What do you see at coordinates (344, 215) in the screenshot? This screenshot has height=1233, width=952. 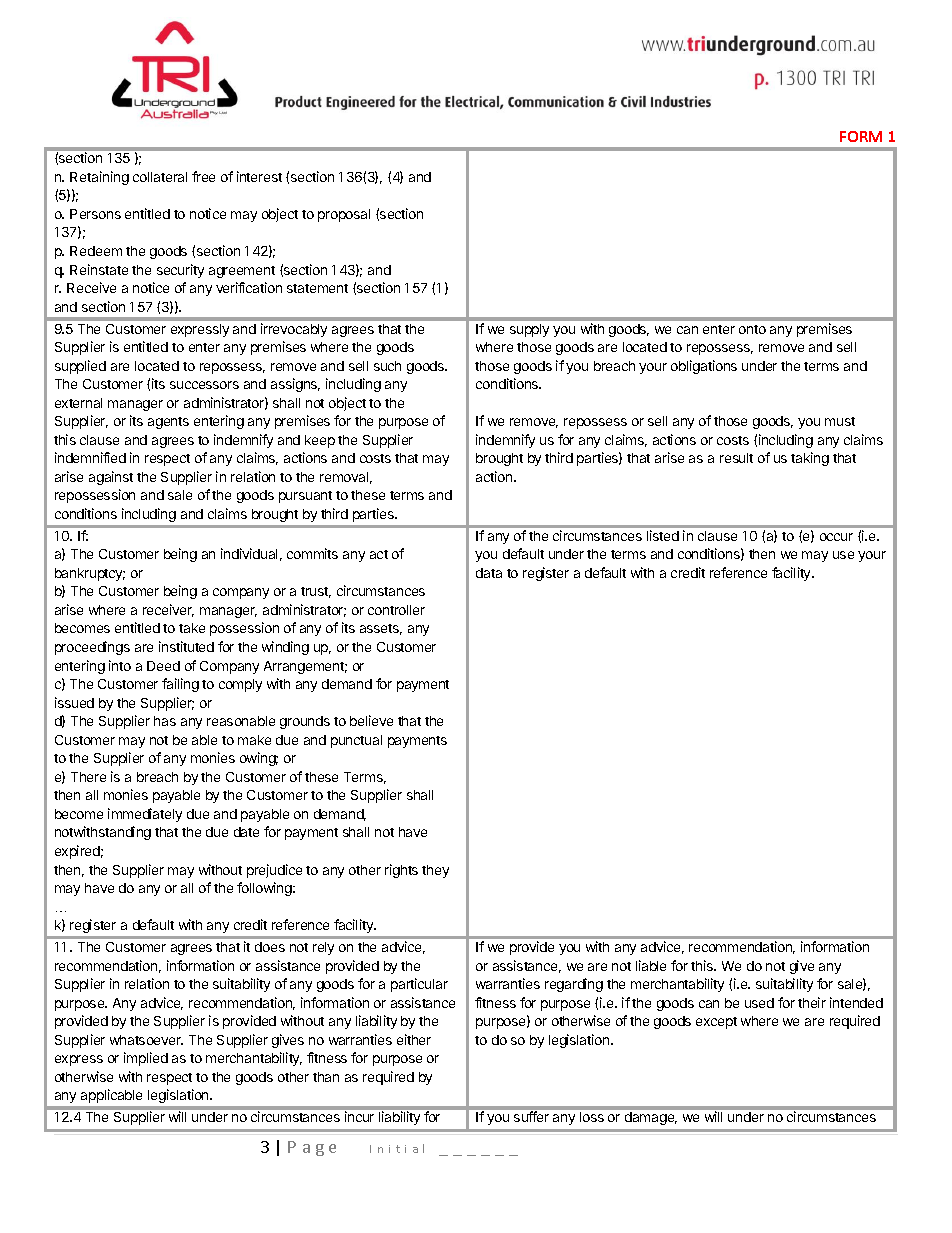 I see `proposal` at bounding box center [344, 215].
